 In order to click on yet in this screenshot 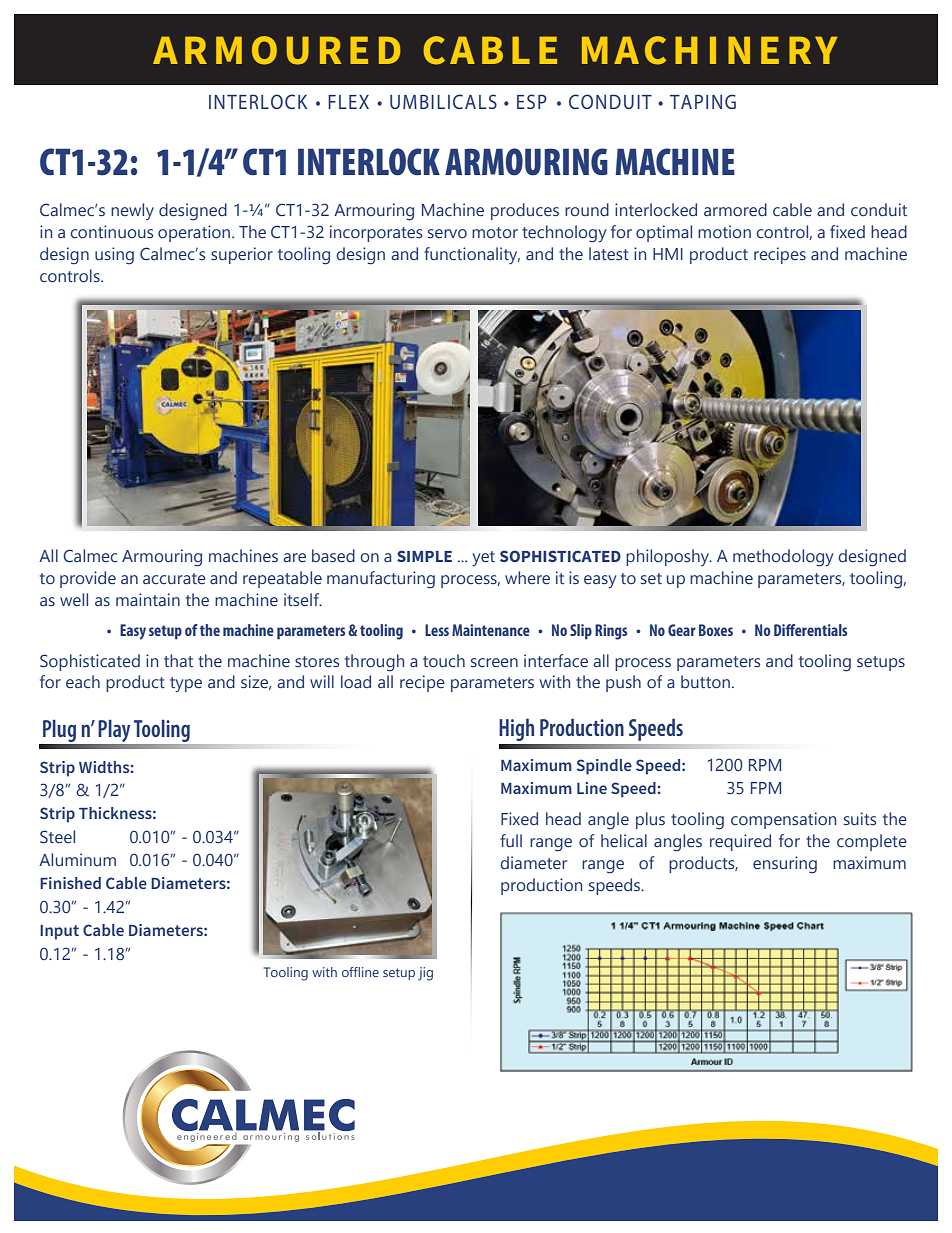, I will do `click(483, 558)`.
